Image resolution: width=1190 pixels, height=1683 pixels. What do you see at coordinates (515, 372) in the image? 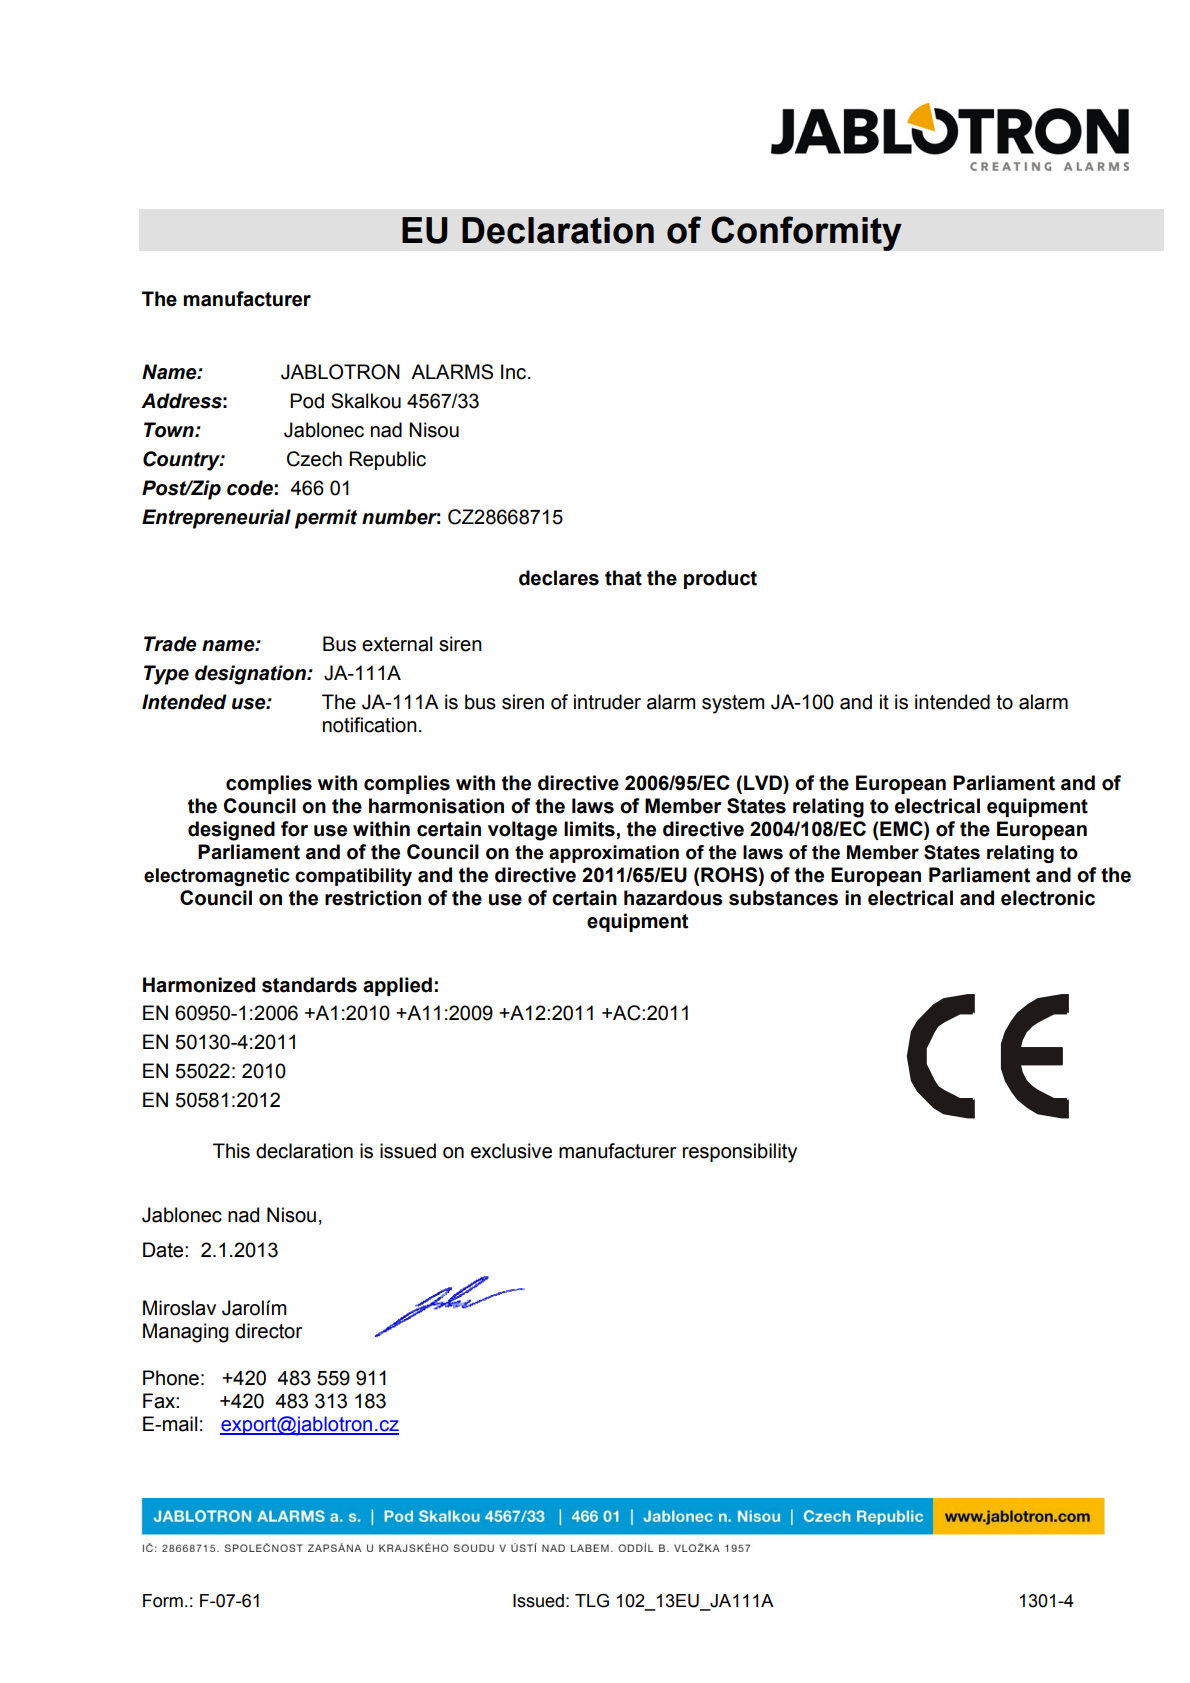
I see `Inc` at bounding box center [515, 372].
